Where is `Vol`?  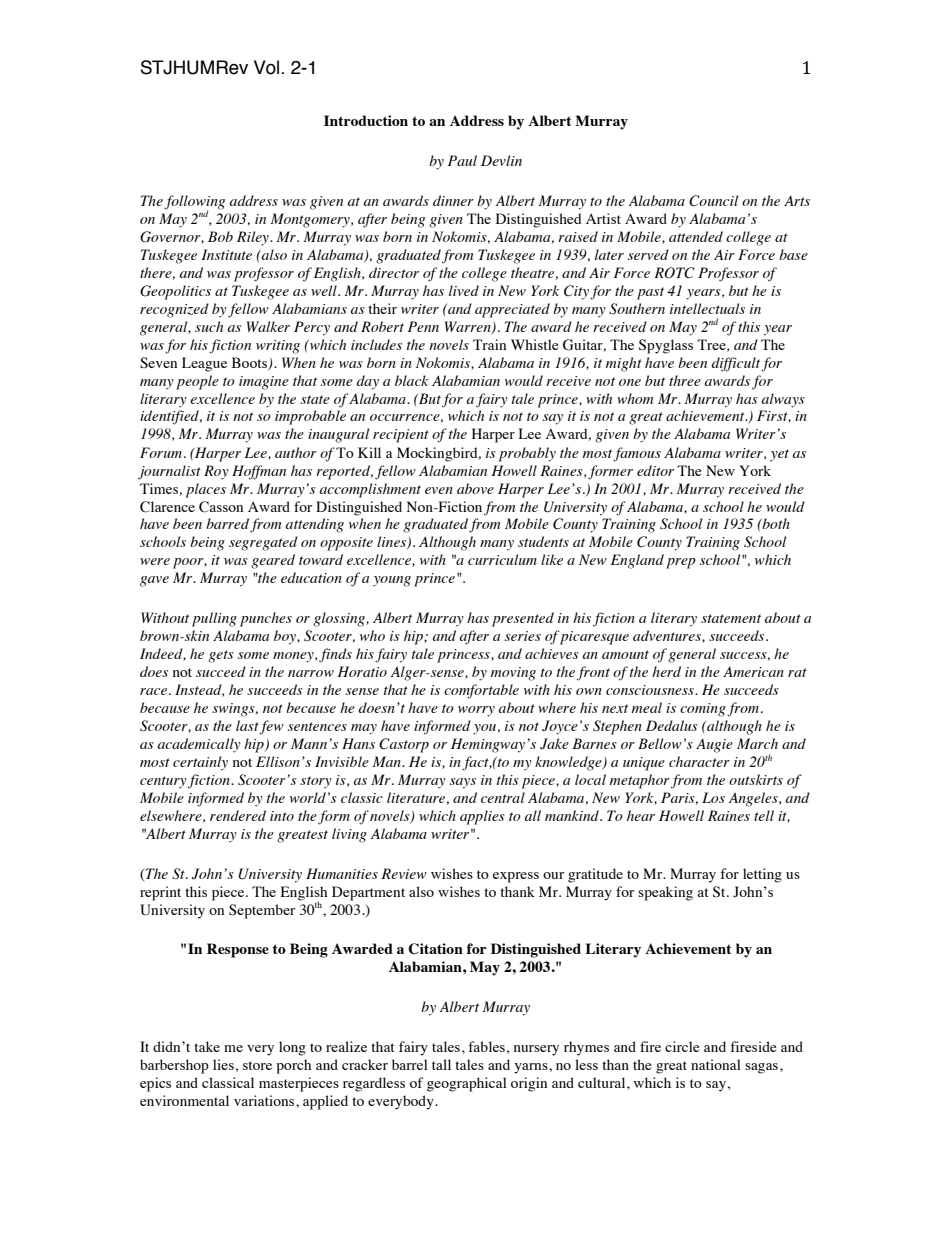 Vol is located at coordinates (268, 67).
